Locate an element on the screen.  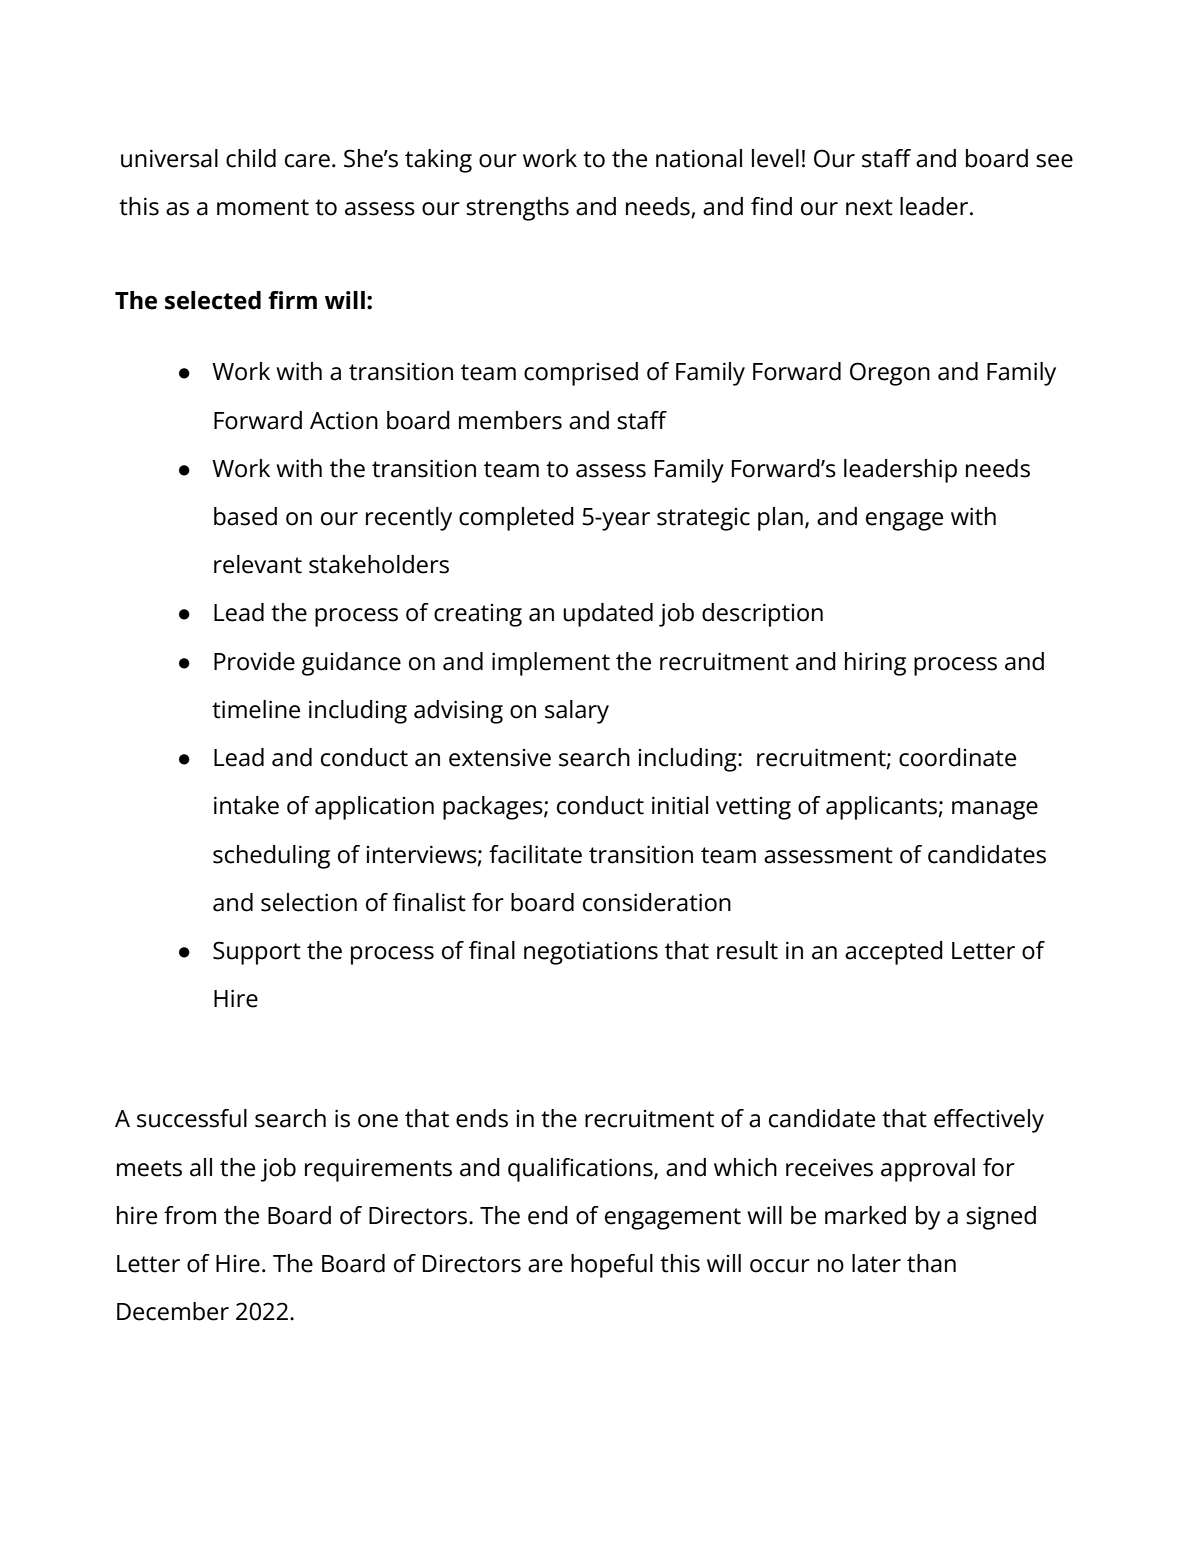
December is located at coordinates (173, 1311).
